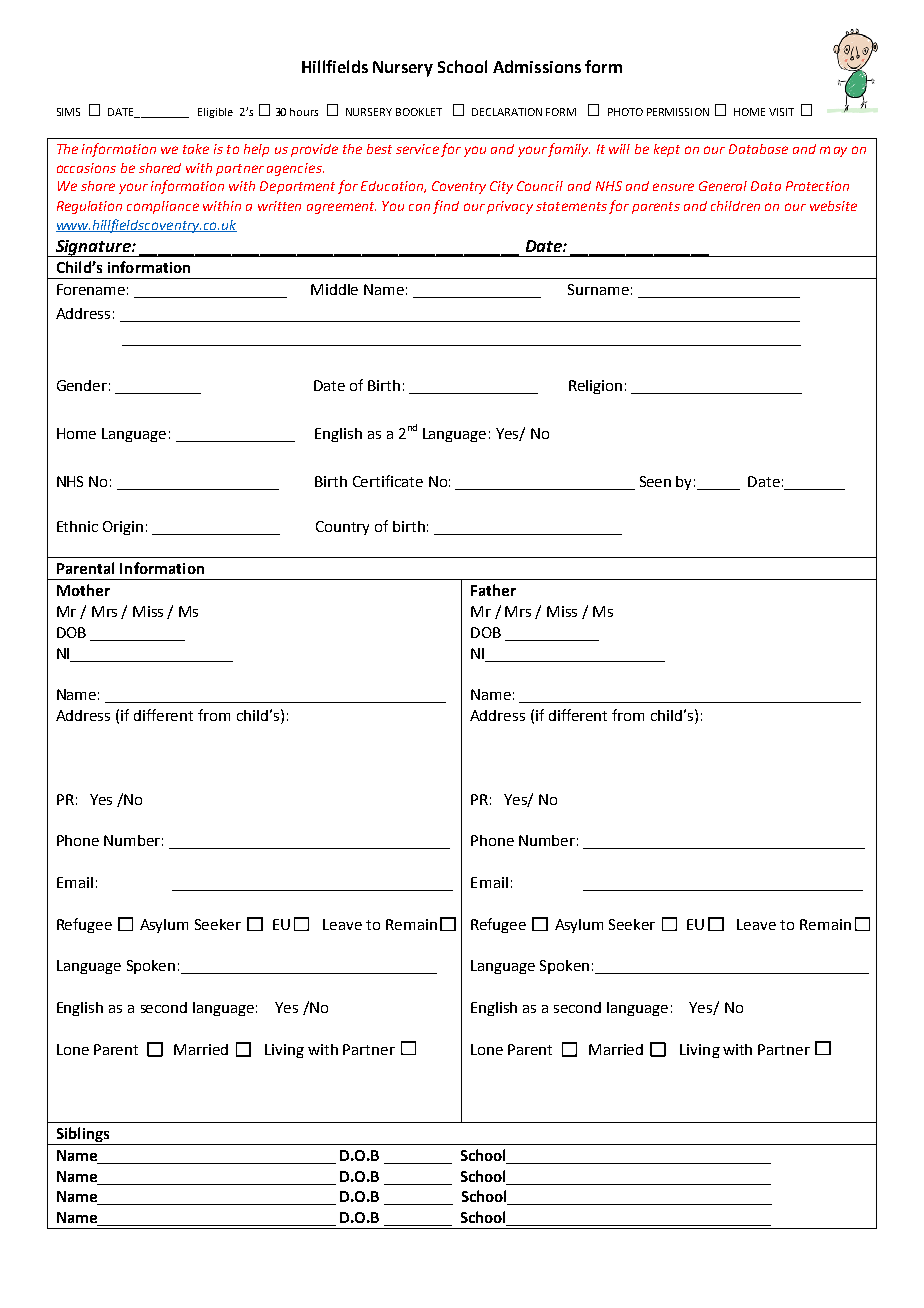 The width and height of the image is (924, 1308). What do you see at coordinates (93, 248) in the image?
I see `Signature` at bounding box center [93, 248].
